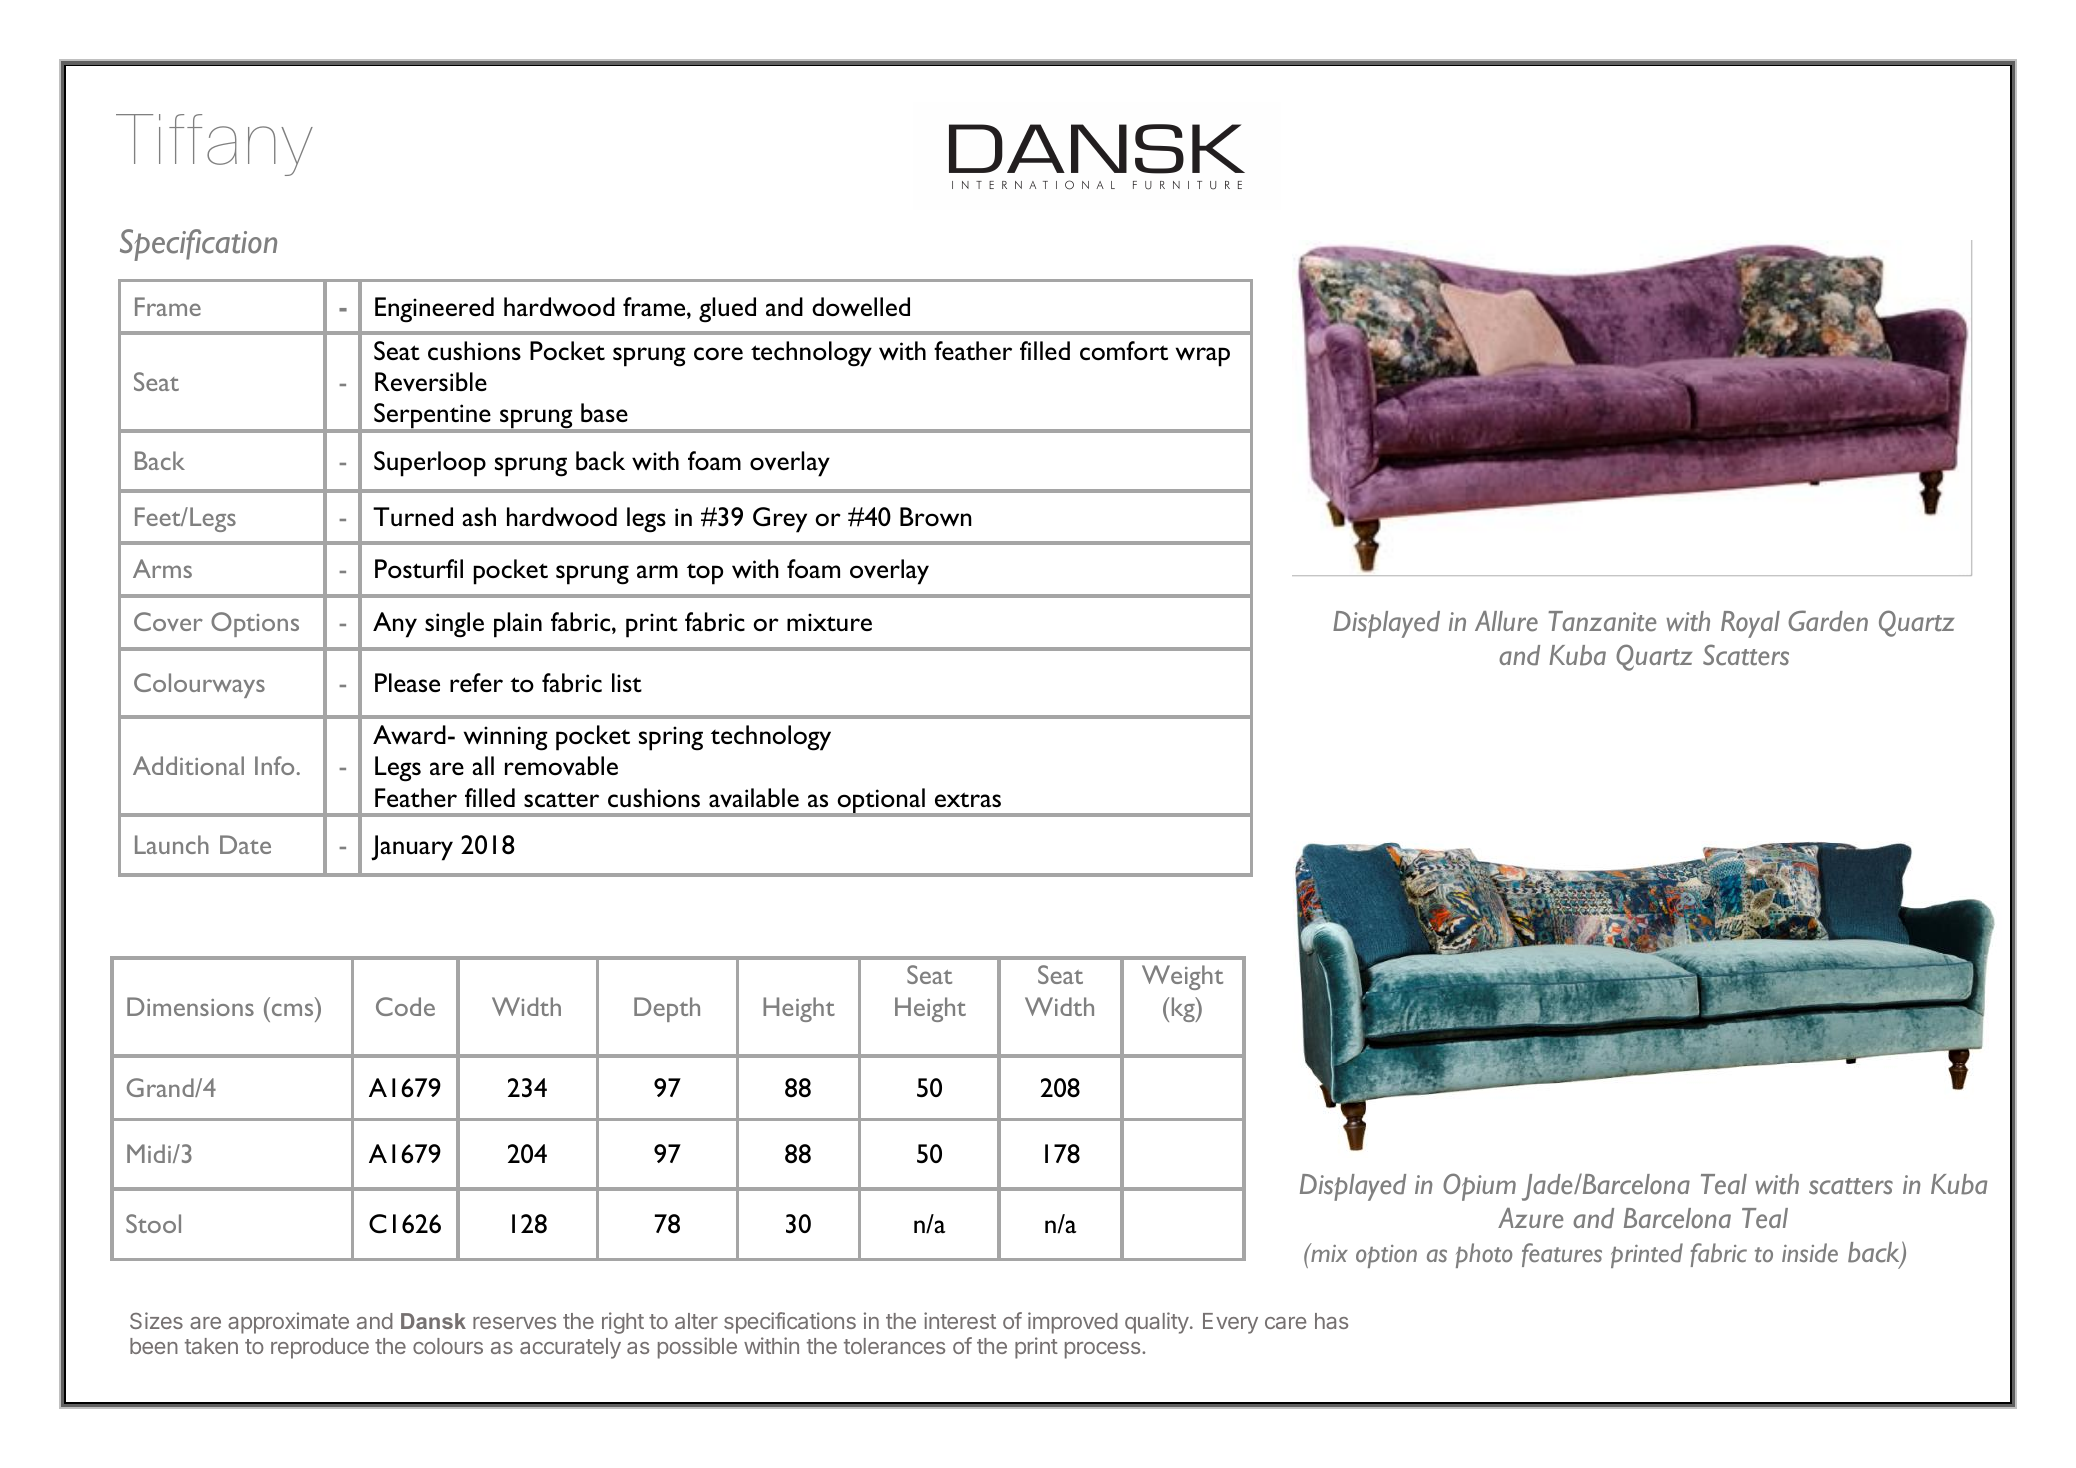 This screenshot has width=2076, height=1468. Describe the element at coordinates (288, 1323) in the screenshot. I see `approximate` at that location.
